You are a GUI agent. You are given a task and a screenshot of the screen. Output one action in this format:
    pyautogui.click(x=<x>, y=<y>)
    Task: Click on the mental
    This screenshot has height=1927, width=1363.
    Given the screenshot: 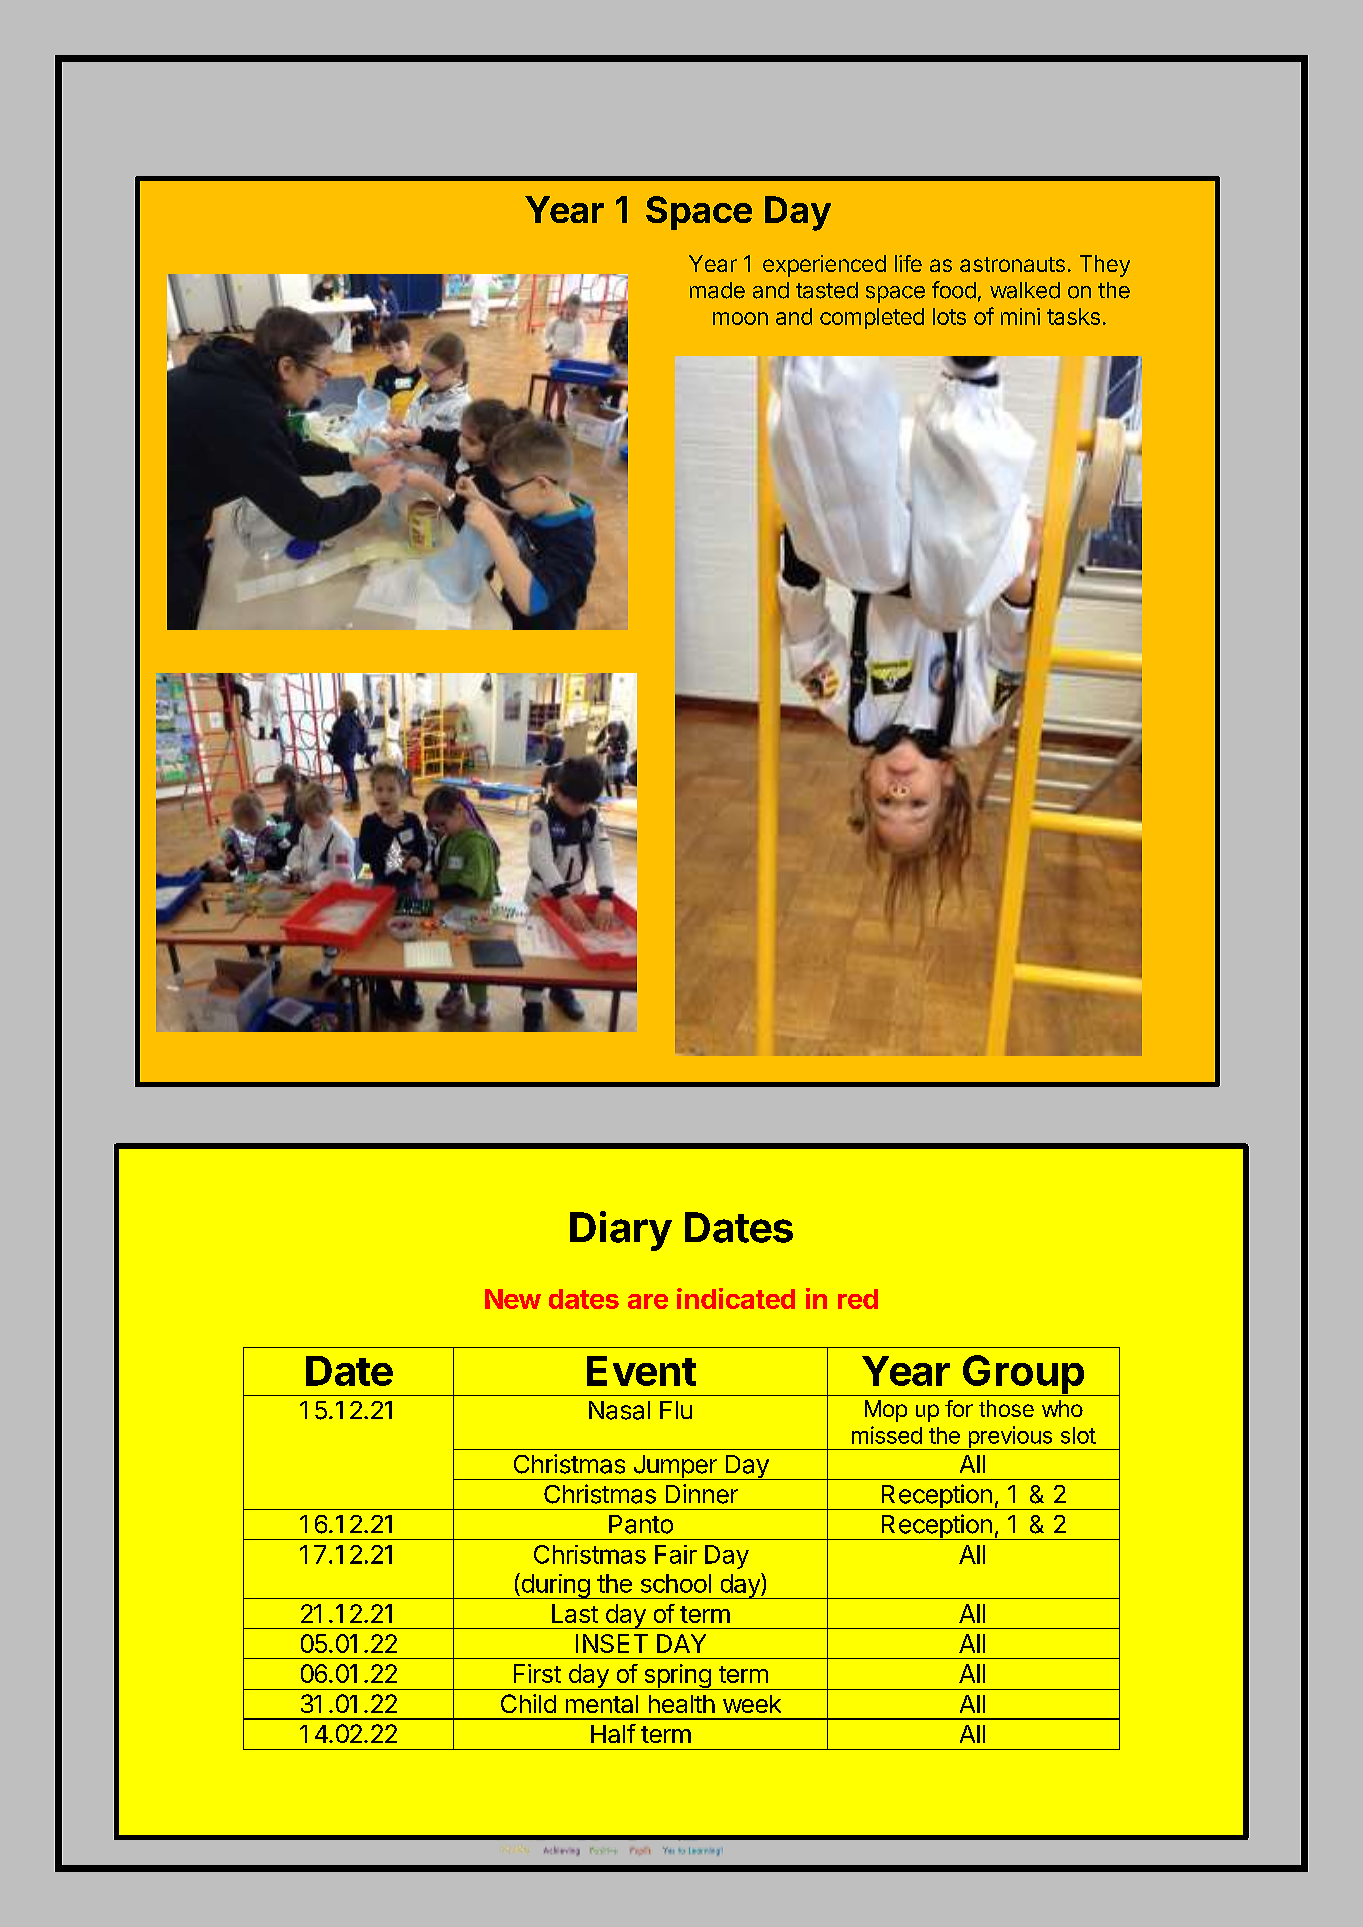 What is the action you would take?
    pyautogui.click(x=602, y=1704)
